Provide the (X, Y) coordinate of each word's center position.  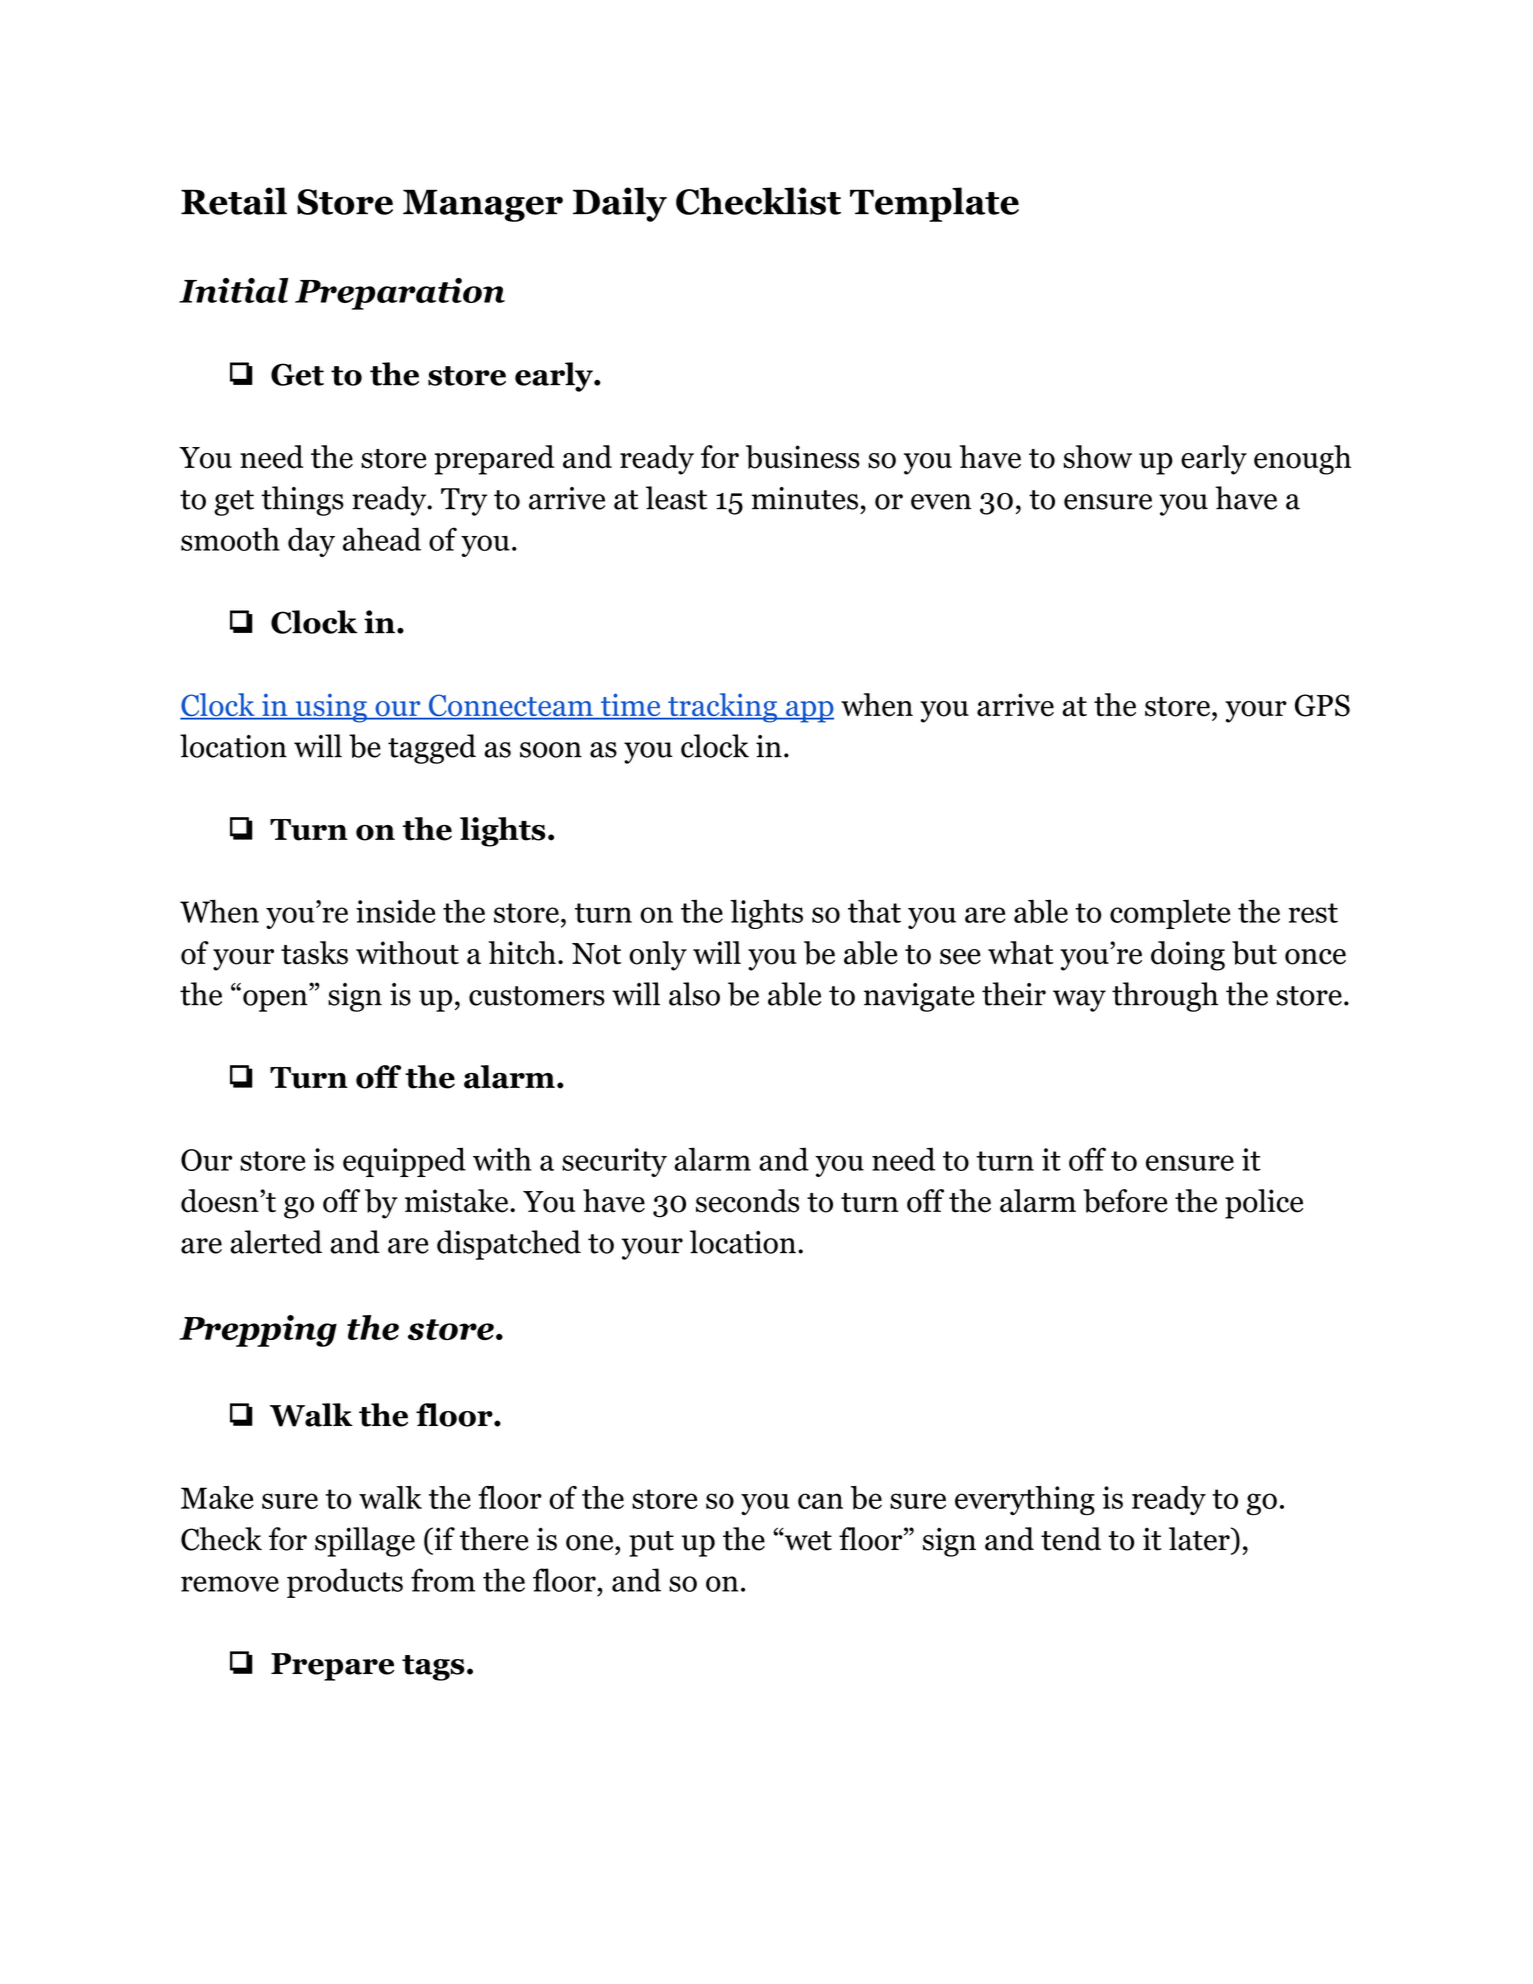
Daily (620, 204)
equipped (404, 1162)
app (808, 712)
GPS (1322, 705)
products (345, 1583)
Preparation (400, 294)
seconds (747, 1201)
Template (934, 204)
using (331, 708)
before (1125, 1201)
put (651, 1544)
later (1199, 1539)
